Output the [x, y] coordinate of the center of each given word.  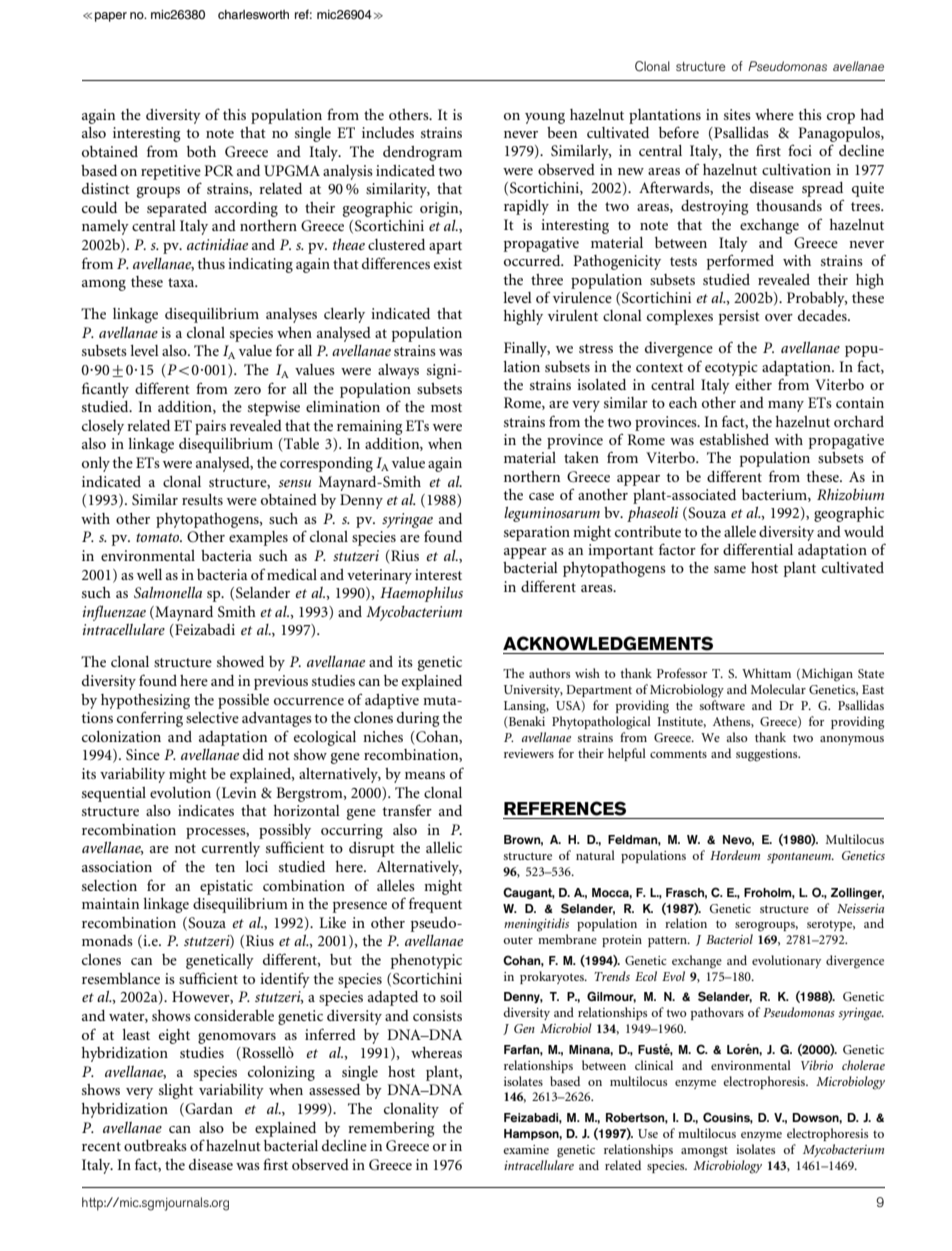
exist [448, 263]
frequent [435, 905]
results [202, 499]
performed [740, 262]
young [545, 118]
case [541, 496]
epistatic [226, 887]
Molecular [778, 689]
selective [212, 717]
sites [737, 114]
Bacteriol [729, 939]
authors [549, 673]
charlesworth [253, 14]
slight [176, 1091]
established [734, 439]
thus [211, 263]
